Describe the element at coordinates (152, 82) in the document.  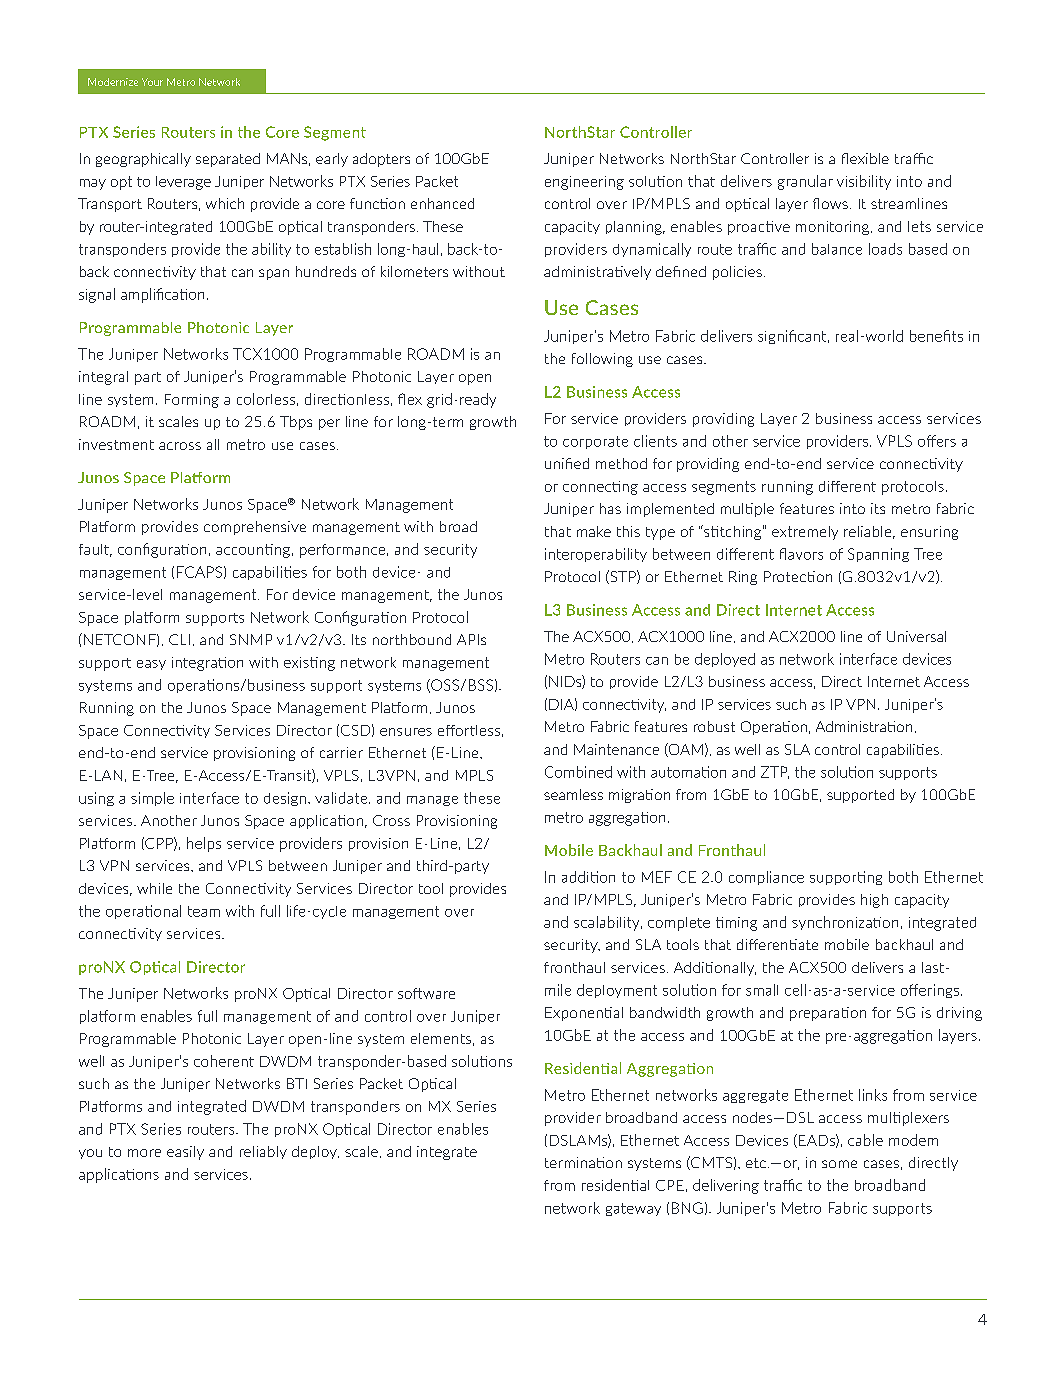
I see `Your` at that location.
